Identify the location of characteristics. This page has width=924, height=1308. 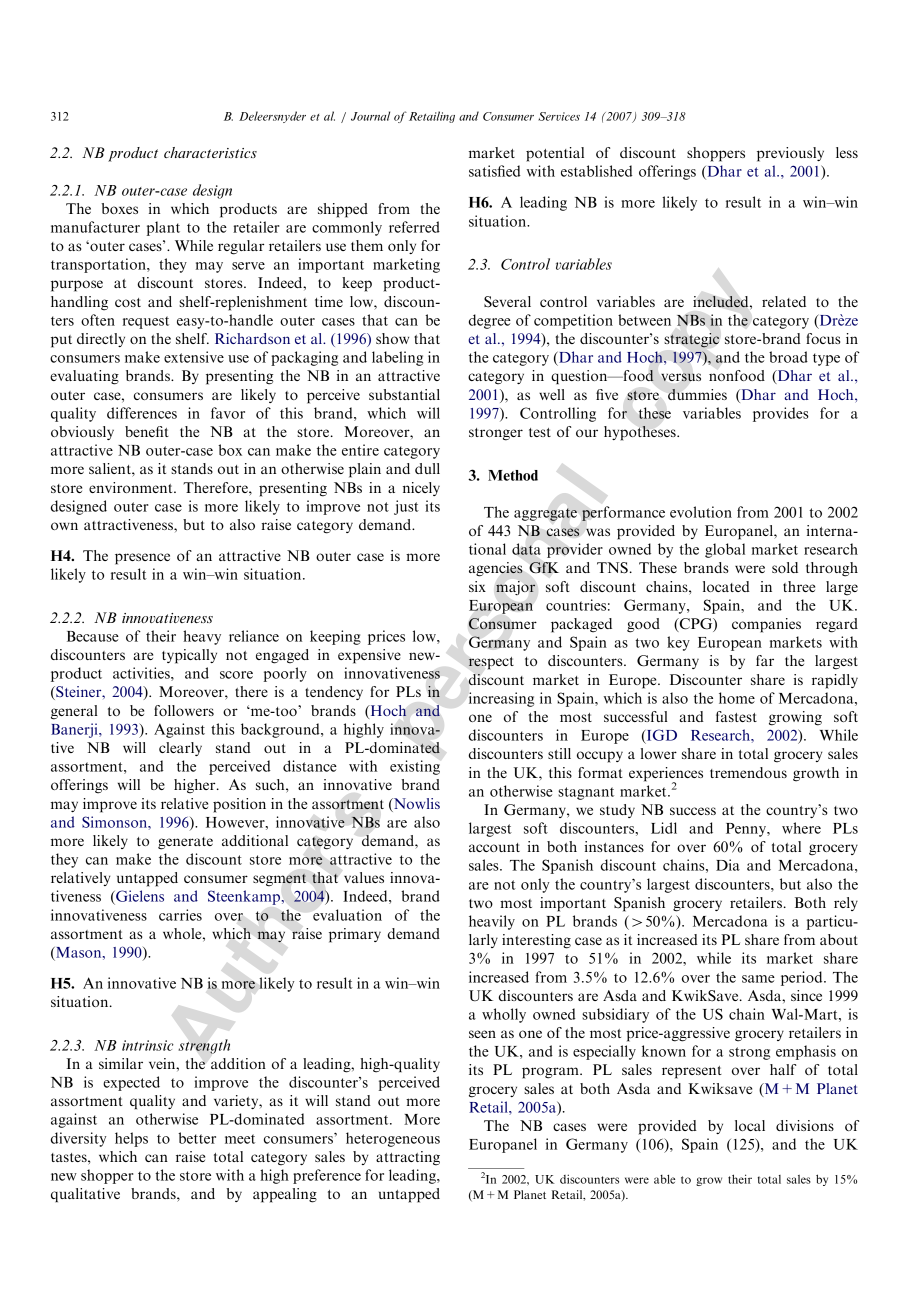
(210, 152).
